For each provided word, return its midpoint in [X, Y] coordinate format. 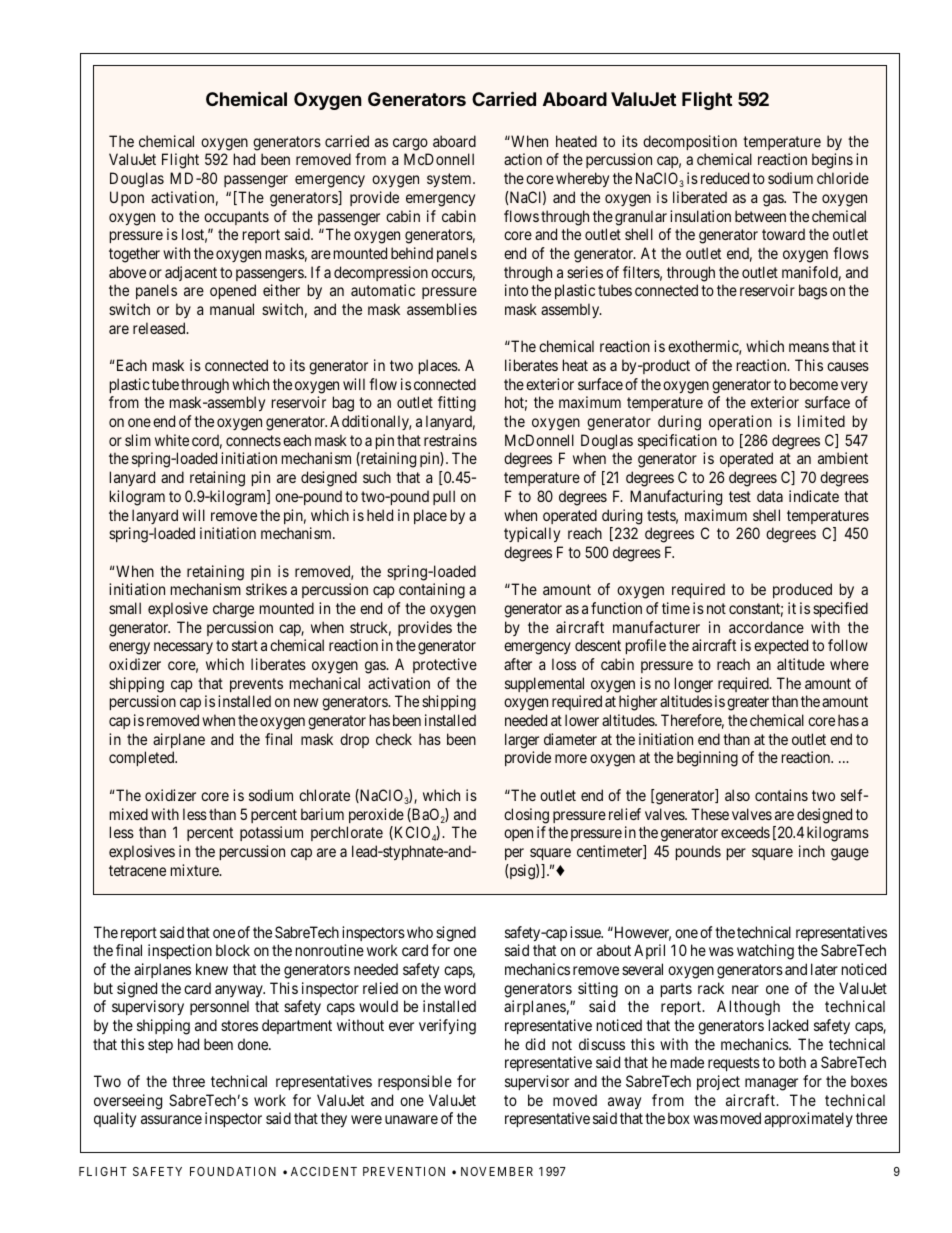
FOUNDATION [233, 1171]
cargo [410, 144]
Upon [127, 198]
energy [129, 648]
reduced [725, 178]
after [518, 664]
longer [694, 685]
